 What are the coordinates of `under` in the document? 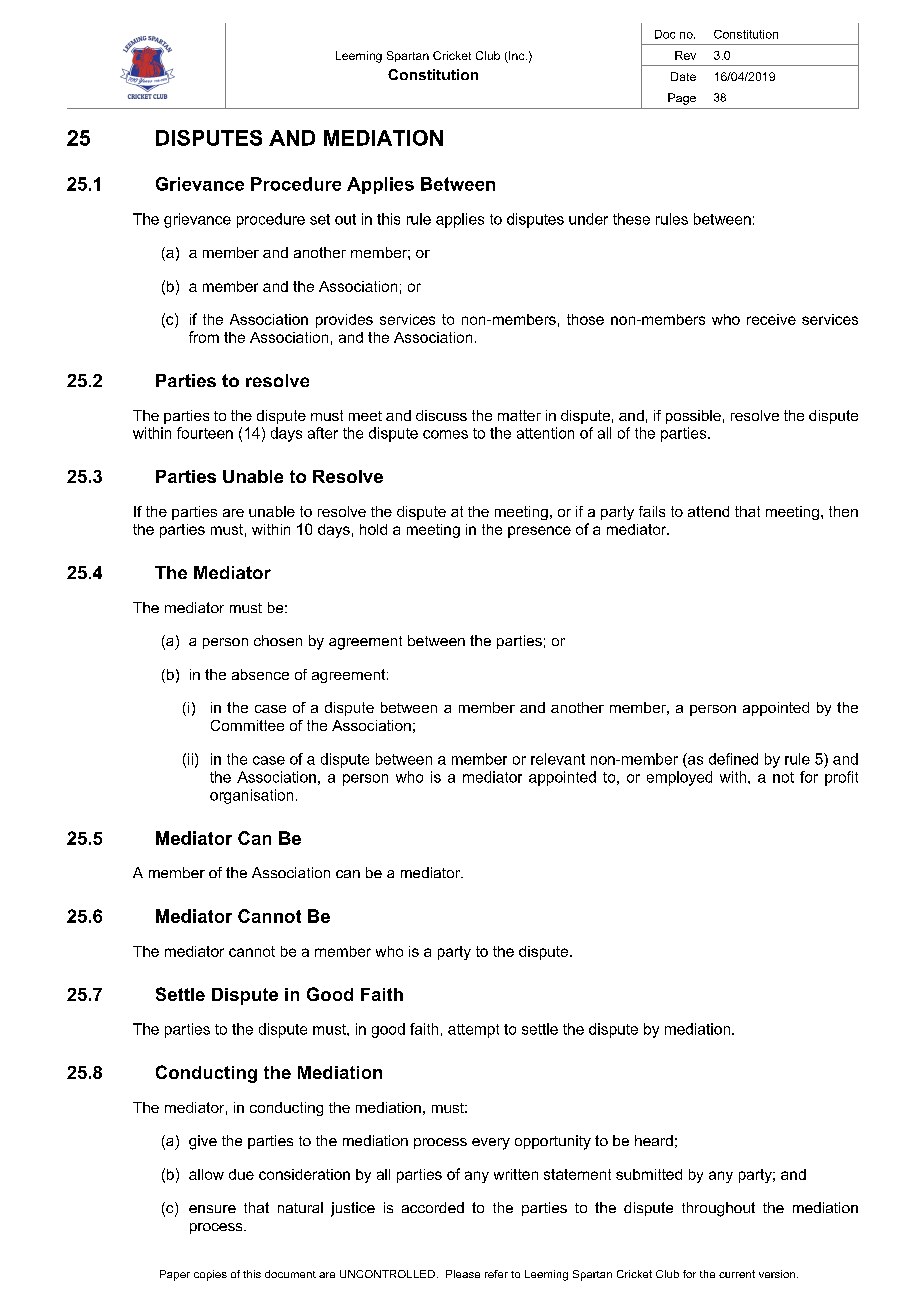 It's located at (588, 219).
